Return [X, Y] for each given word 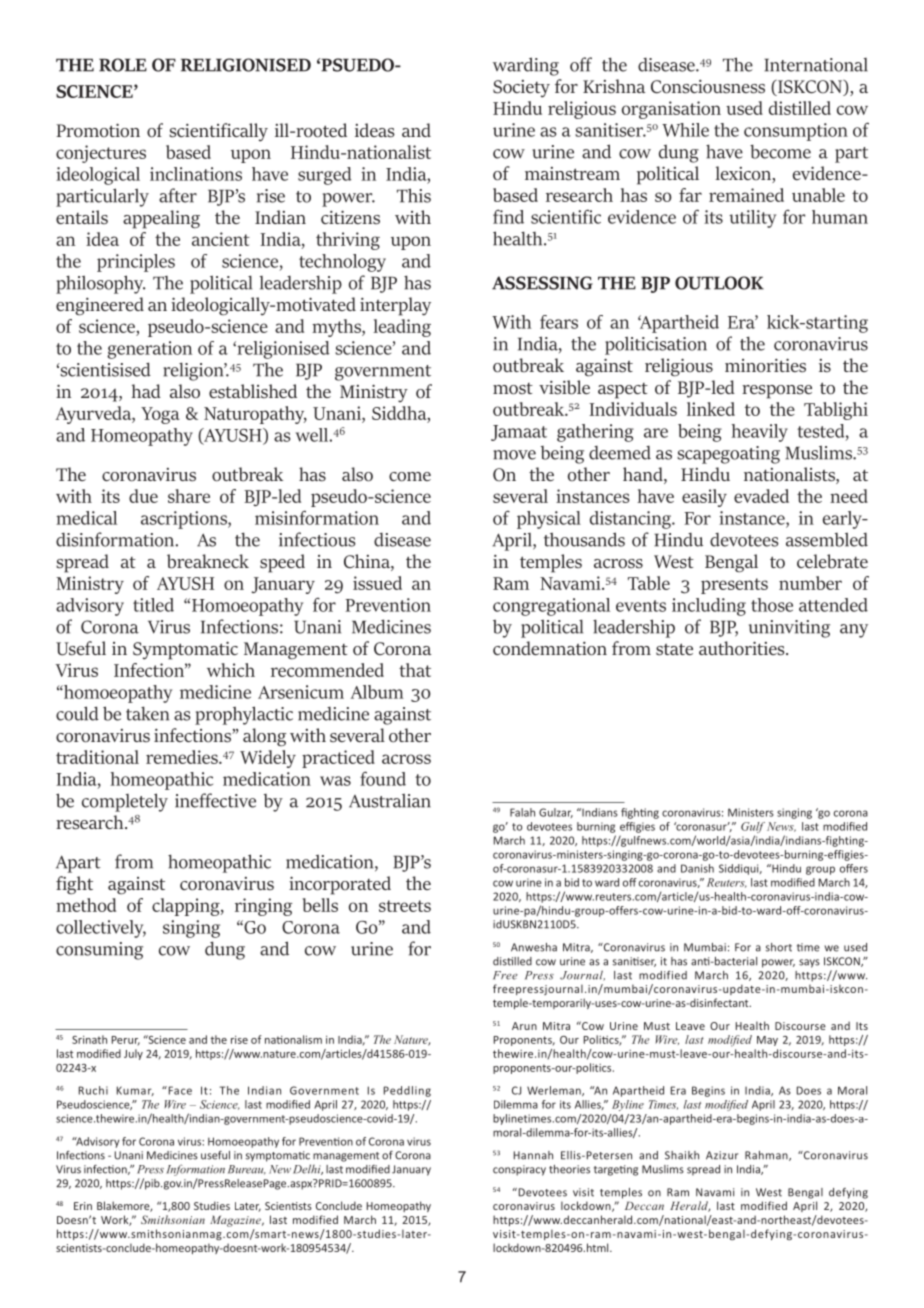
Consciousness [708, 87]
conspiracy [519, 1170]
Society [521, 89]
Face [179, 1090]
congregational [551, 607]
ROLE [123, 65]
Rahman [767, 1156]
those [772, 605]
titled [153, 605]
